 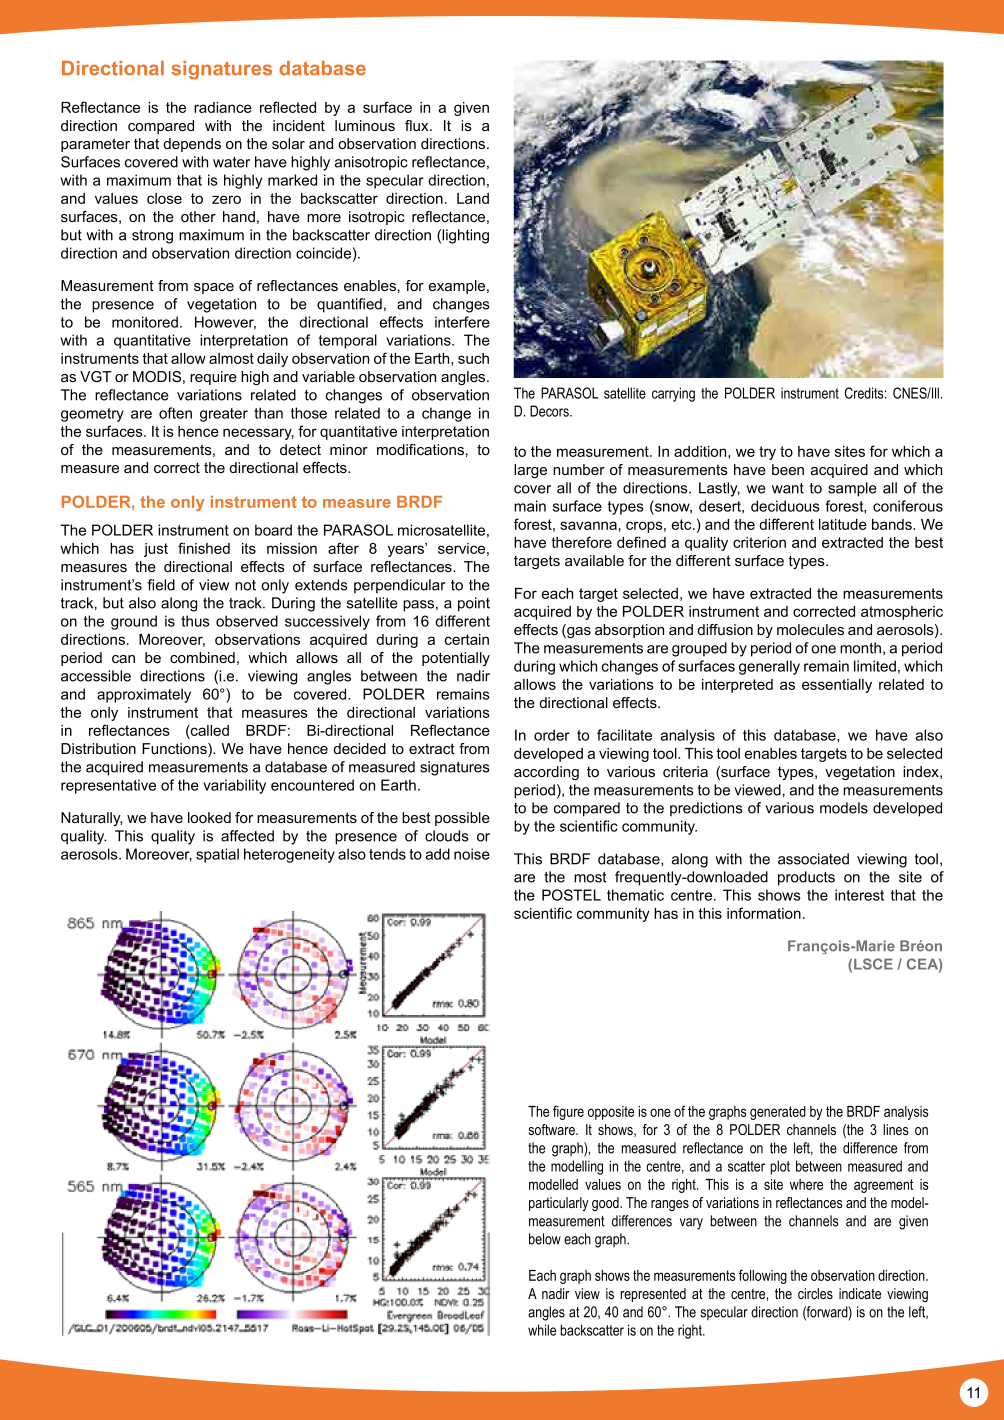 I want to click on order, so click(x=552, y=735).
